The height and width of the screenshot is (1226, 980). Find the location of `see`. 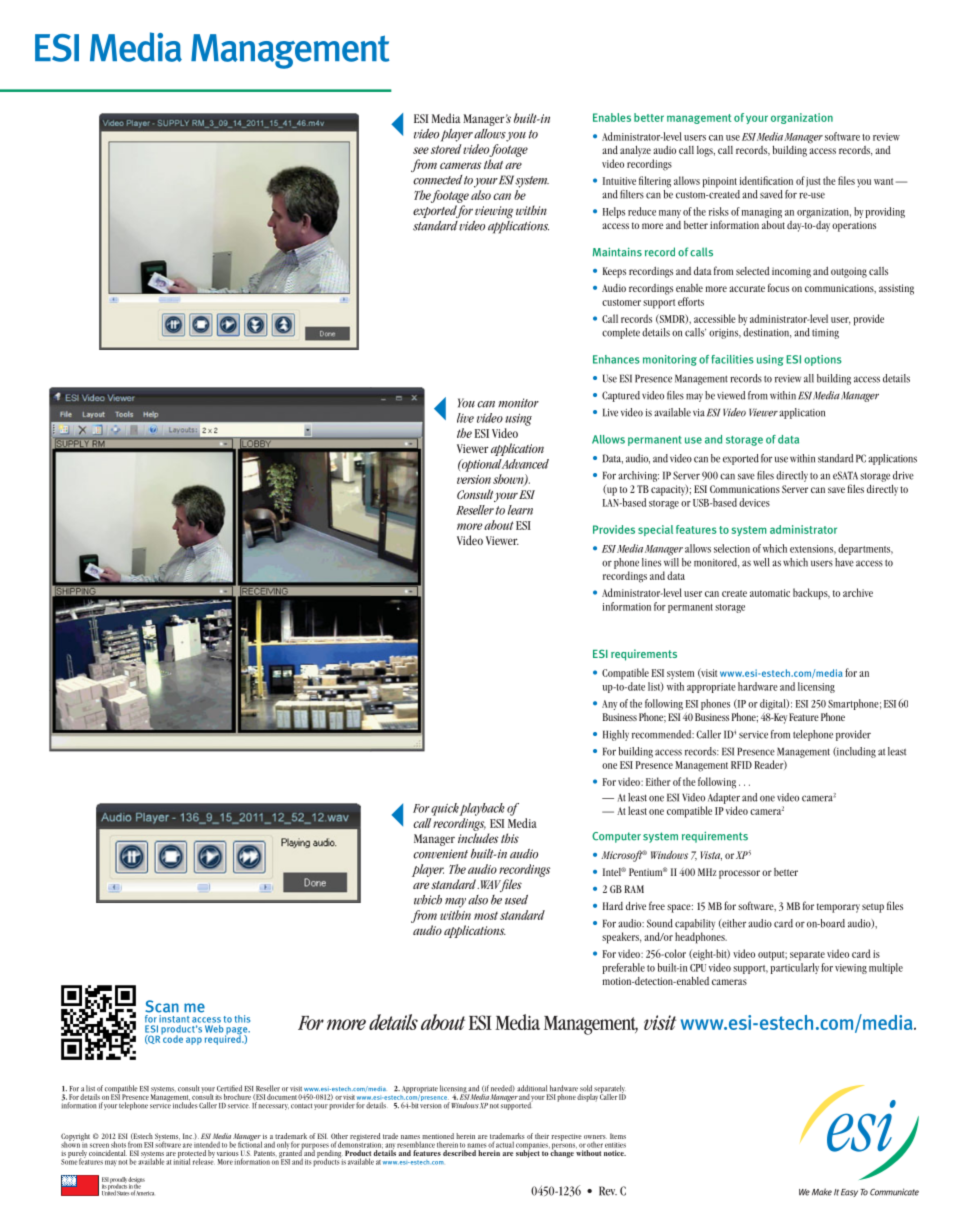

see is located at coordinates (421, 150).
